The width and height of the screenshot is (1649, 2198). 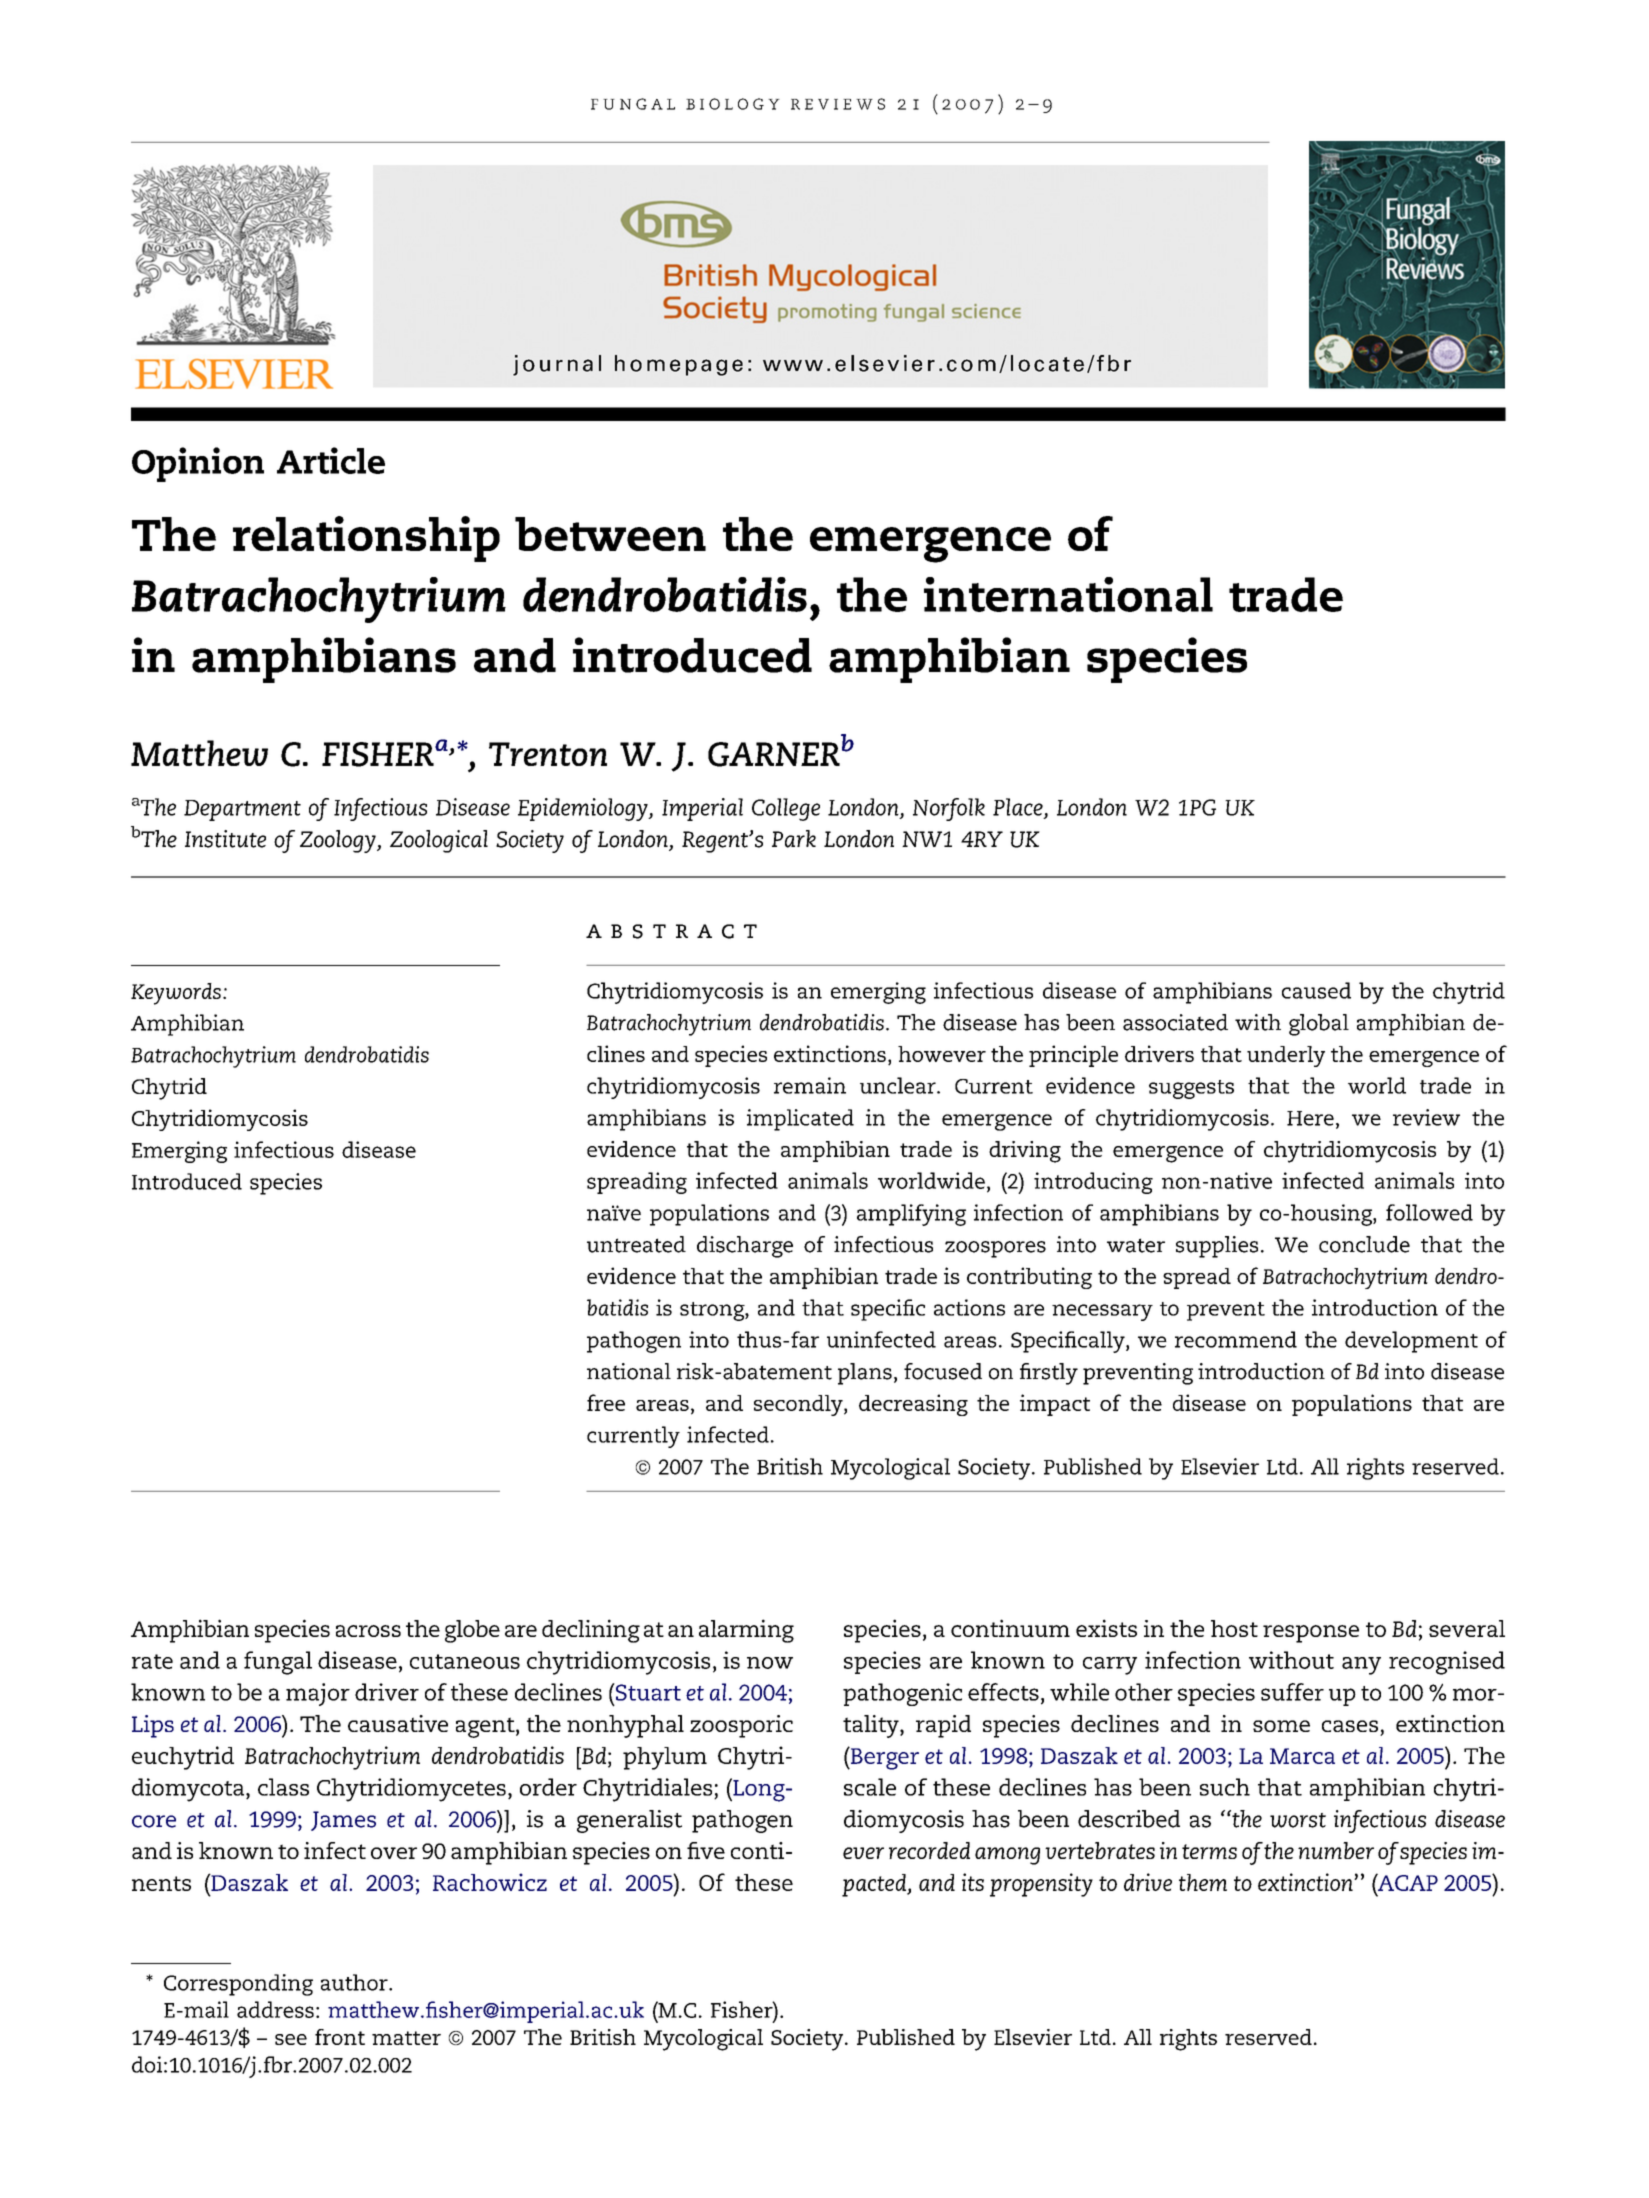 What do you see at coordinates (679, 365) in the screenshot?
I see `homepage` at bounding box center [679, 365].
